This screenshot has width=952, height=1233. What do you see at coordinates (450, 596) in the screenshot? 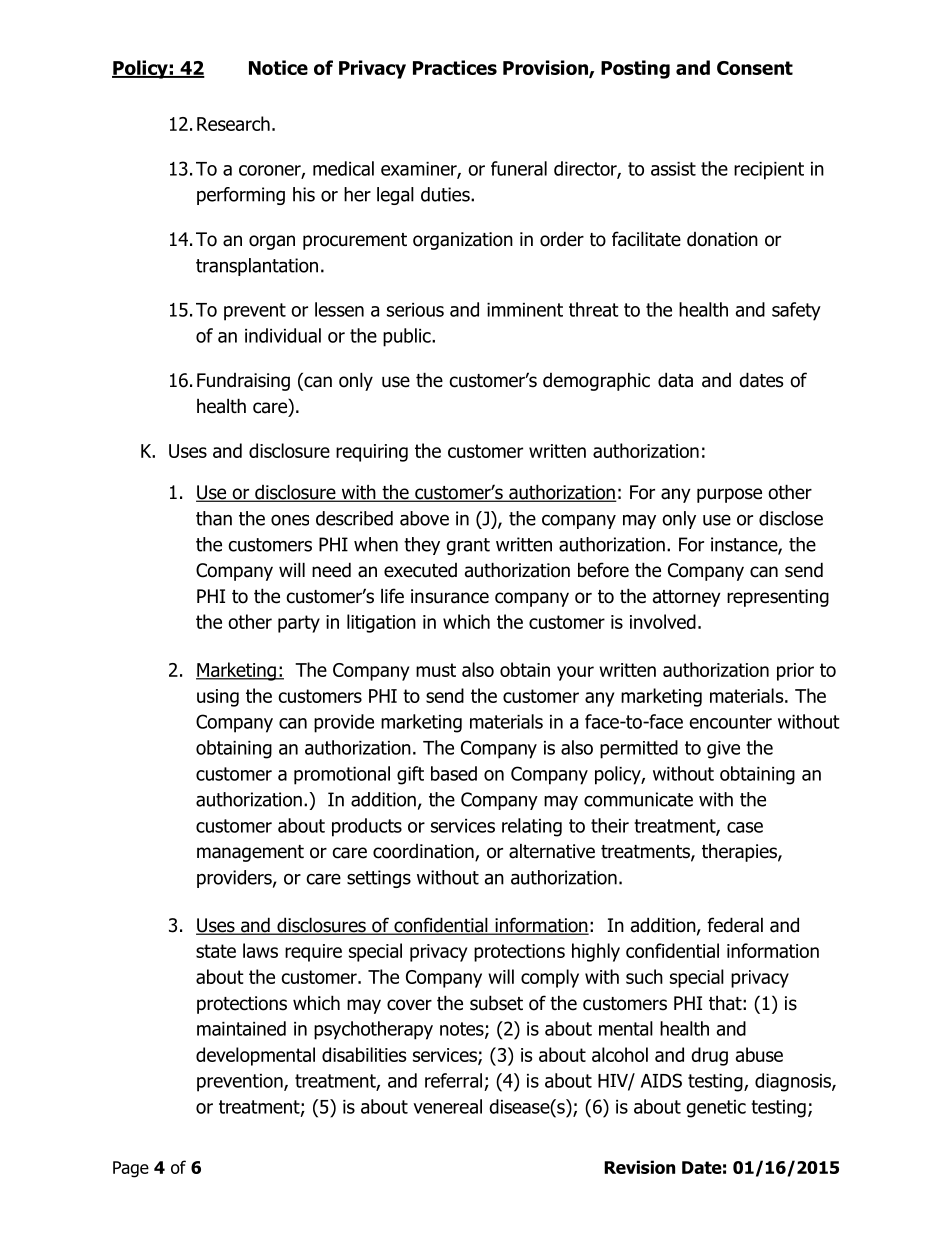
I see `insurance` at bounding box center [450, 596].
